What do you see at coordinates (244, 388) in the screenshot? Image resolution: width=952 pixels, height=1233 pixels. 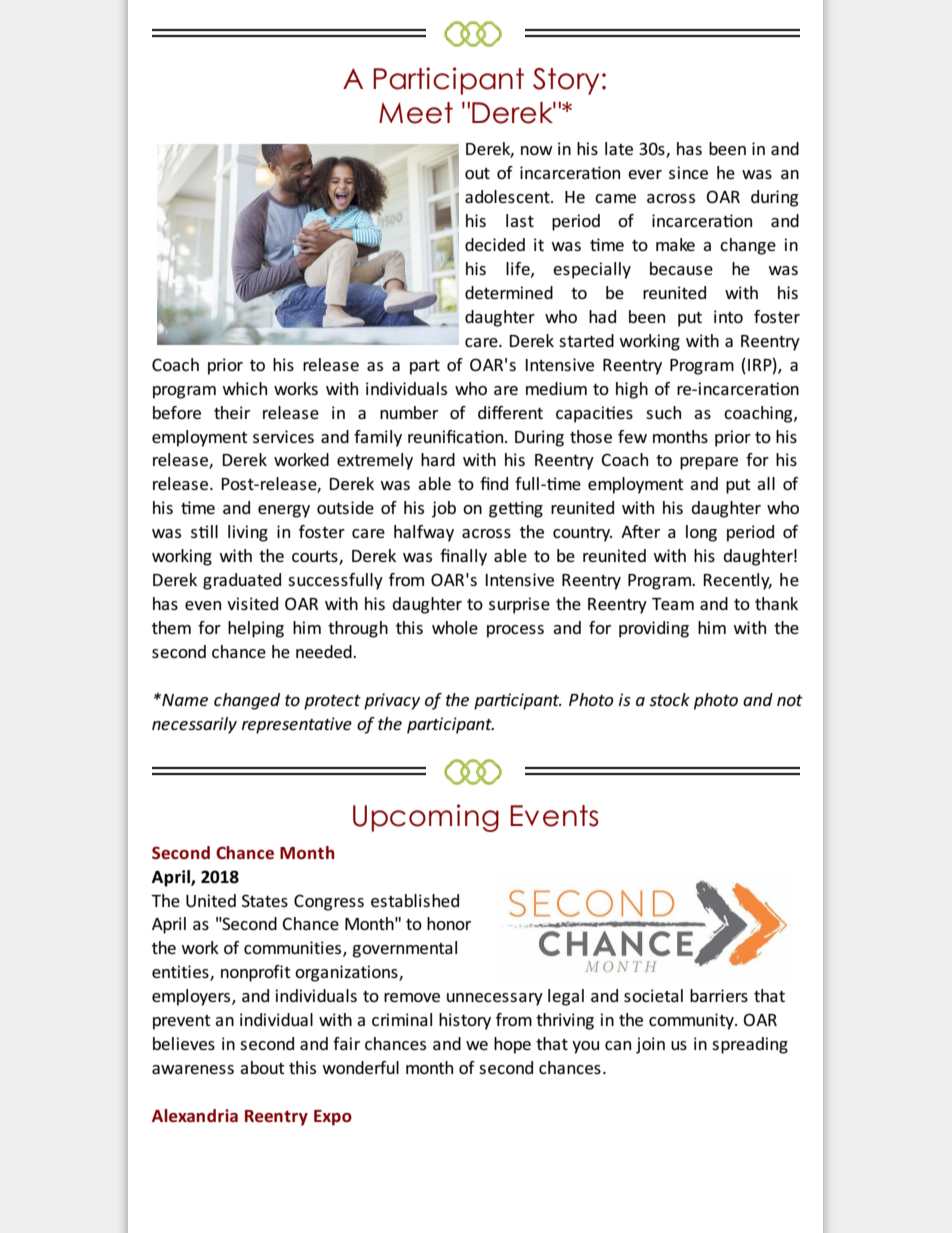 I see `which` at bounding box center [244, 388].
